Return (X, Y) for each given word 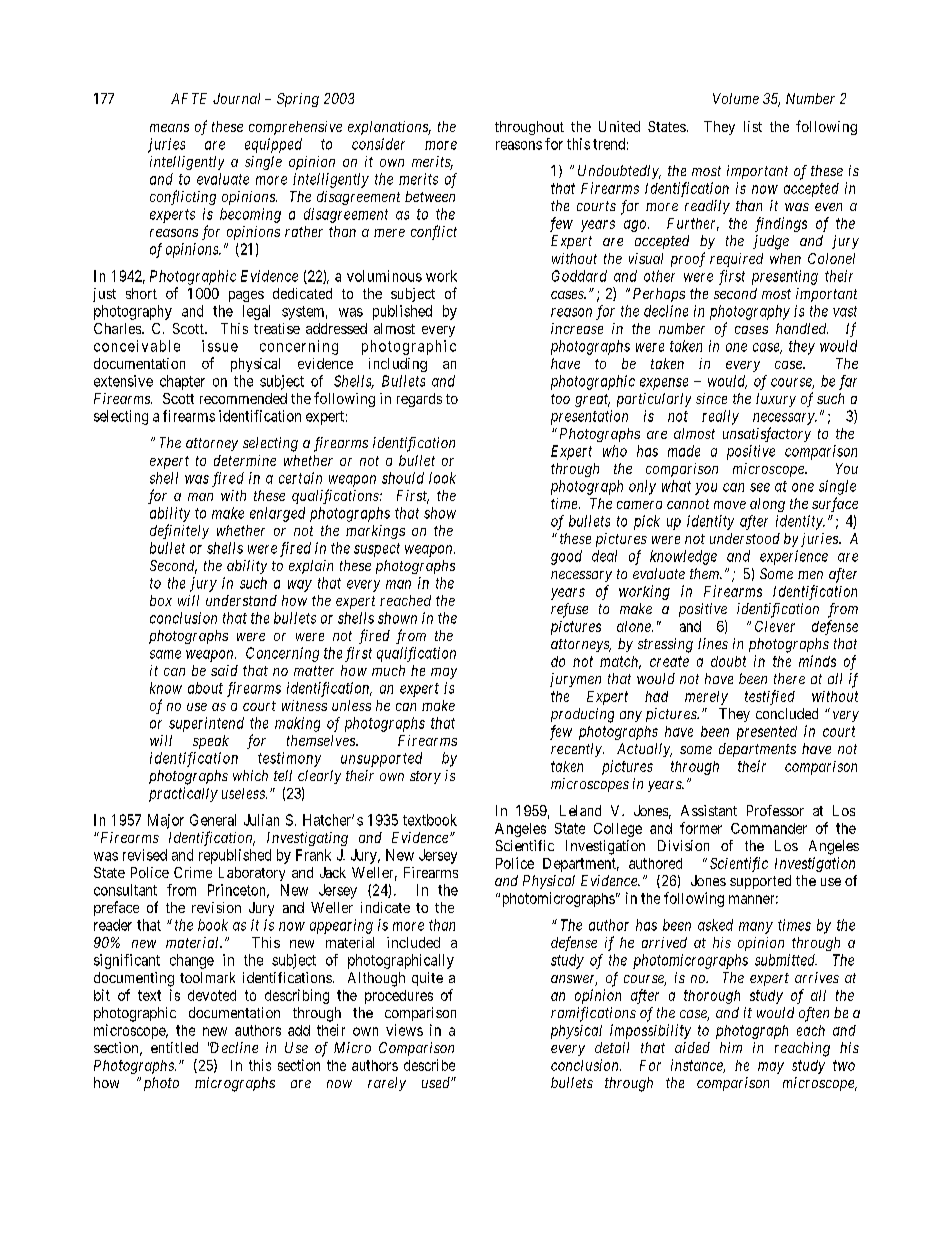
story (425, 777)
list (753, 126)
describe (429, 1065)
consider (378, 144)
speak (211, 742)
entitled (174, 1047)
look (442, 478)
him (731, 1047)
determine (245, 460)
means (169, 128)
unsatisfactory (767, 434)
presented (767, 733)
